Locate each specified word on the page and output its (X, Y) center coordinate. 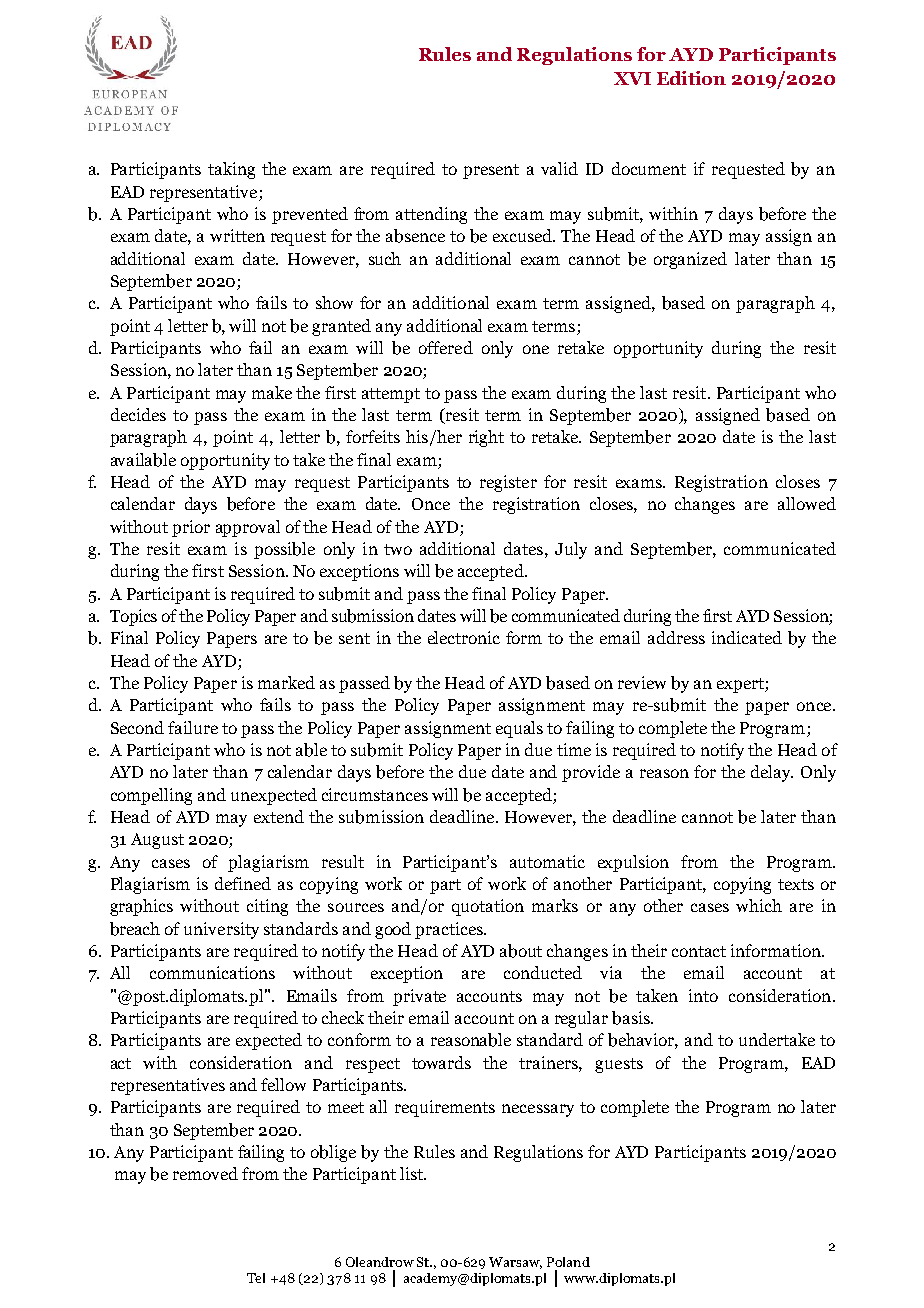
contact (699, 951)
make (272, 392)
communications (212, 972)
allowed (807, 503)
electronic (464, 637)
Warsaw (515, 1263)
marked (286, 682)
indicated (747, 637)
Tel (256, 1278)
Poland (568, 1262)
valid (559, 168)
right (486, 438)
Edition (691, 78)
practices (450, 930)
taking (231, 170)
